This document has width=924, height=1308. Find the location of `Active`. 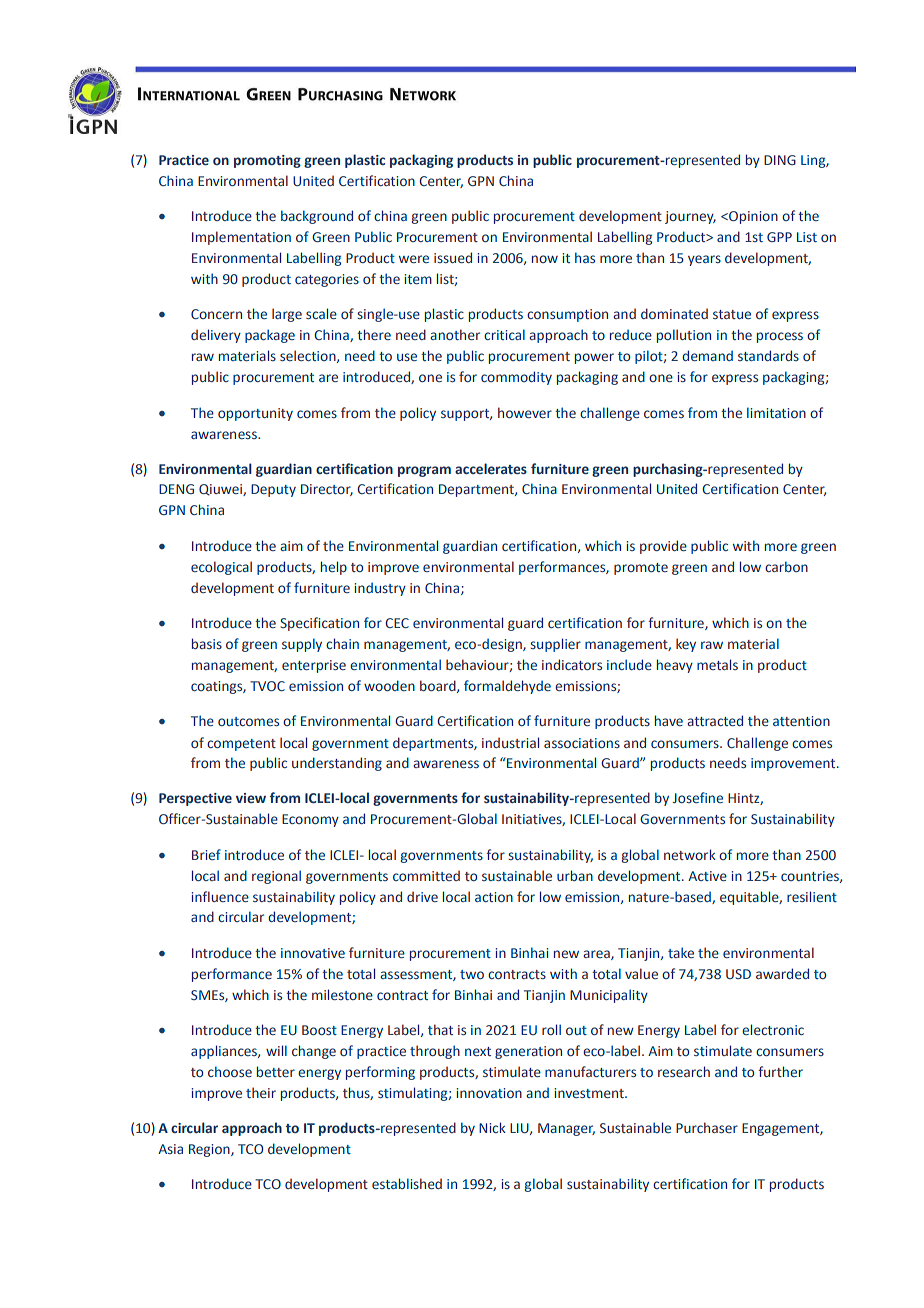

Active is located at coordinates (707, 876).
